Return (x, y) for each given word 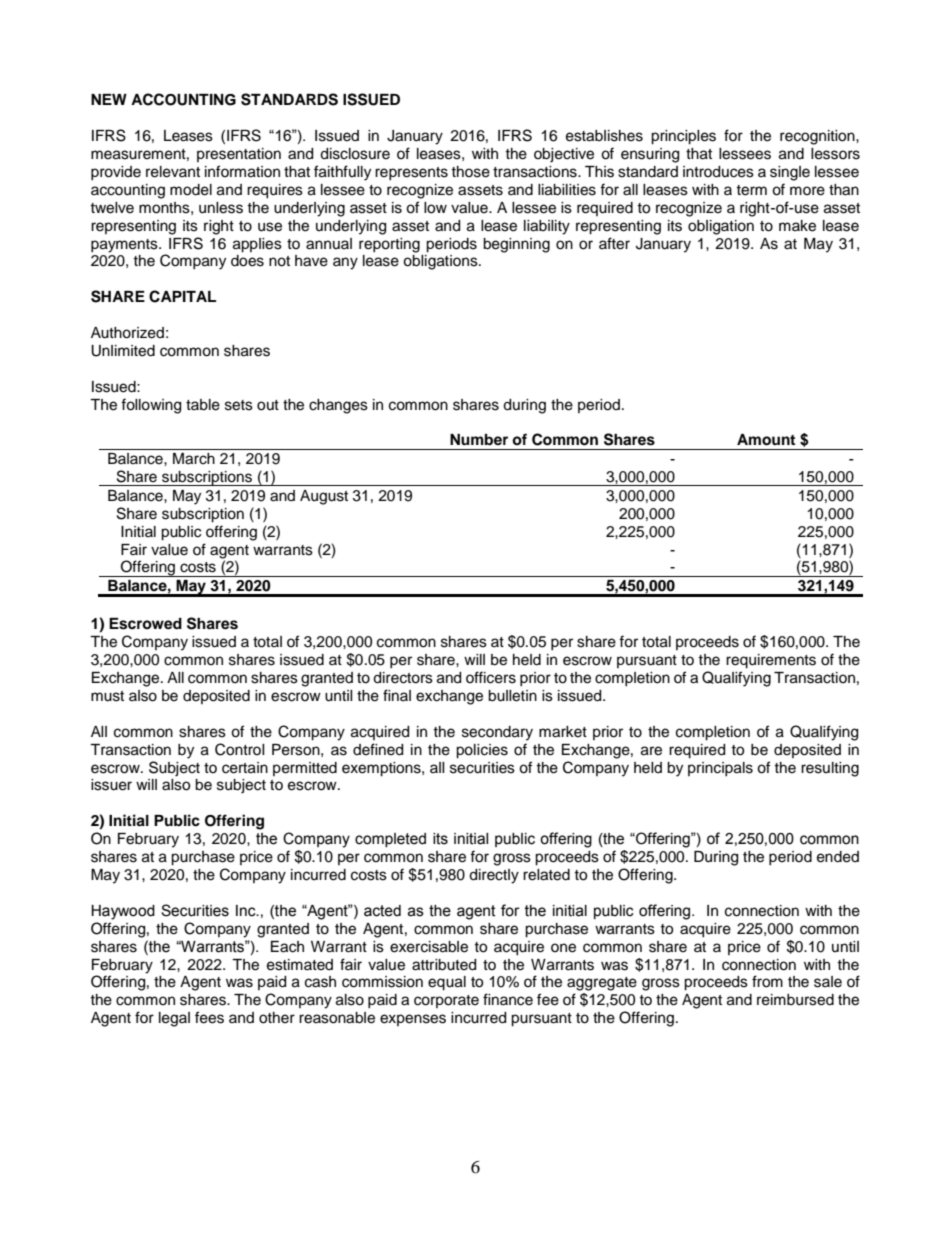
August (324, 497)
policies (482, 751)
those (470, 172)
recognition (818, 137)
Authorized (127, 333)
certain (245, 768)
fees (209, 1017)
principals (720, 769)
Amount (766, 440)
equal (447, 983)
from (767, 981)
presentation (239, 155)
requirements (771, 661)
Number (479, 439)
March (194, 459)
